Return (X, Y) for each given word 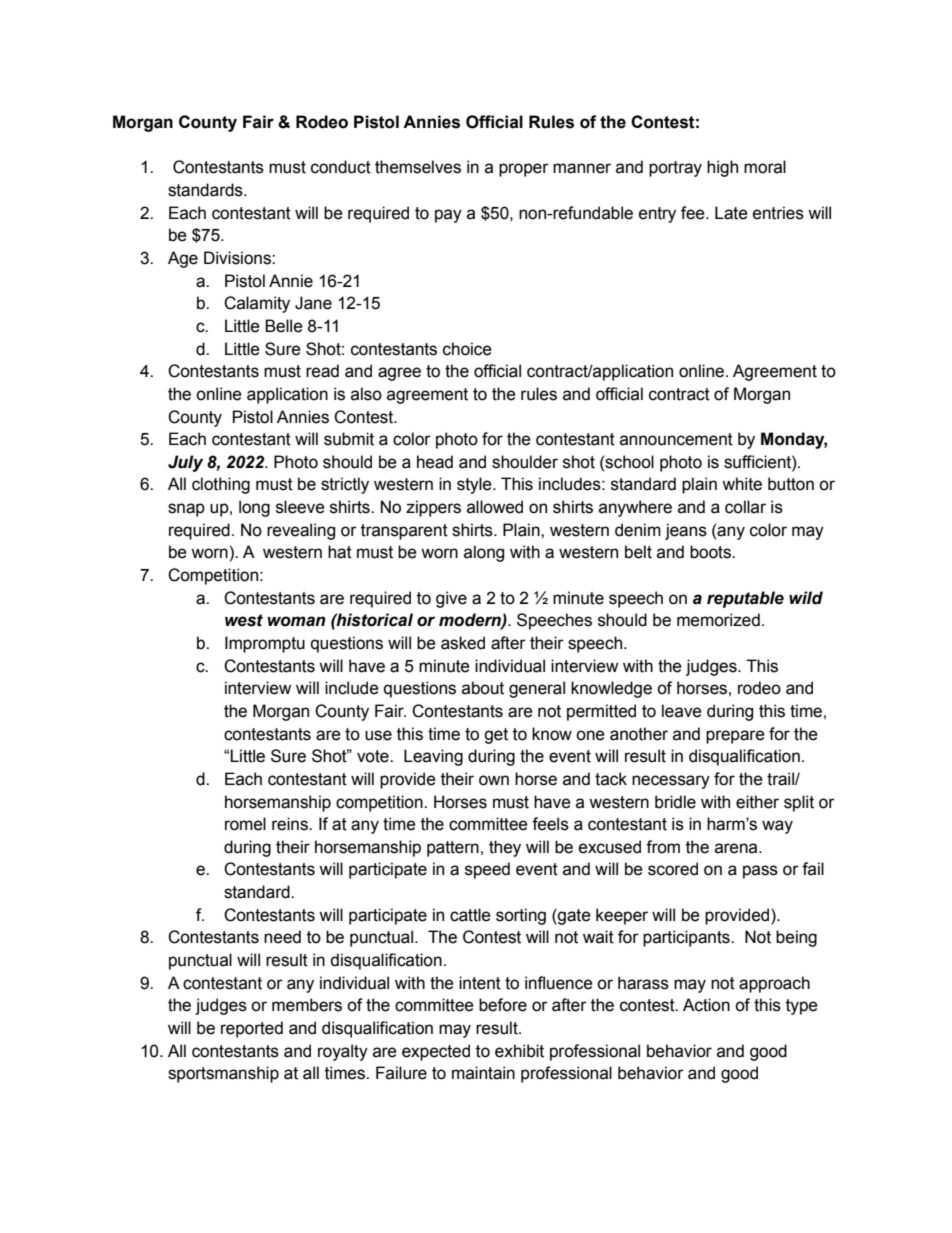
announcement (676, 439)
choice (467, 349)
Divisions (238, 258)
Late (731, 213)
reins (291, 824)
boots (711, 552)
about (483, 688)
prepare (735, 737)
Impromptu (265, 644)
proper (524, 170)
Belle (284, 326)
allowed (495, 507)
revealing (301, 531)
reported (252, 1029)
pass (760, 872)
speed (487, 870)
